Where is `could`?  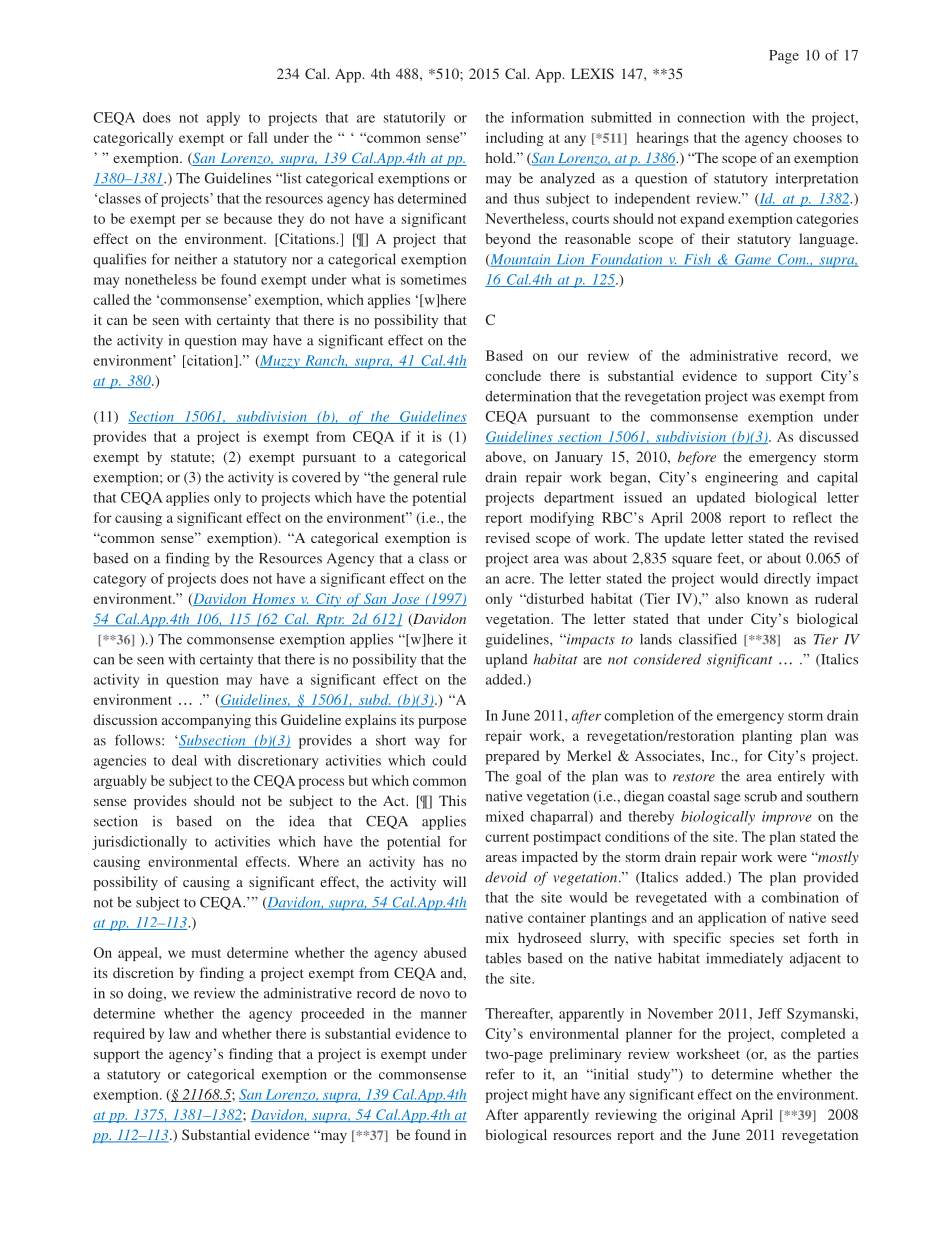 could is located at coordinates (449, 760).
